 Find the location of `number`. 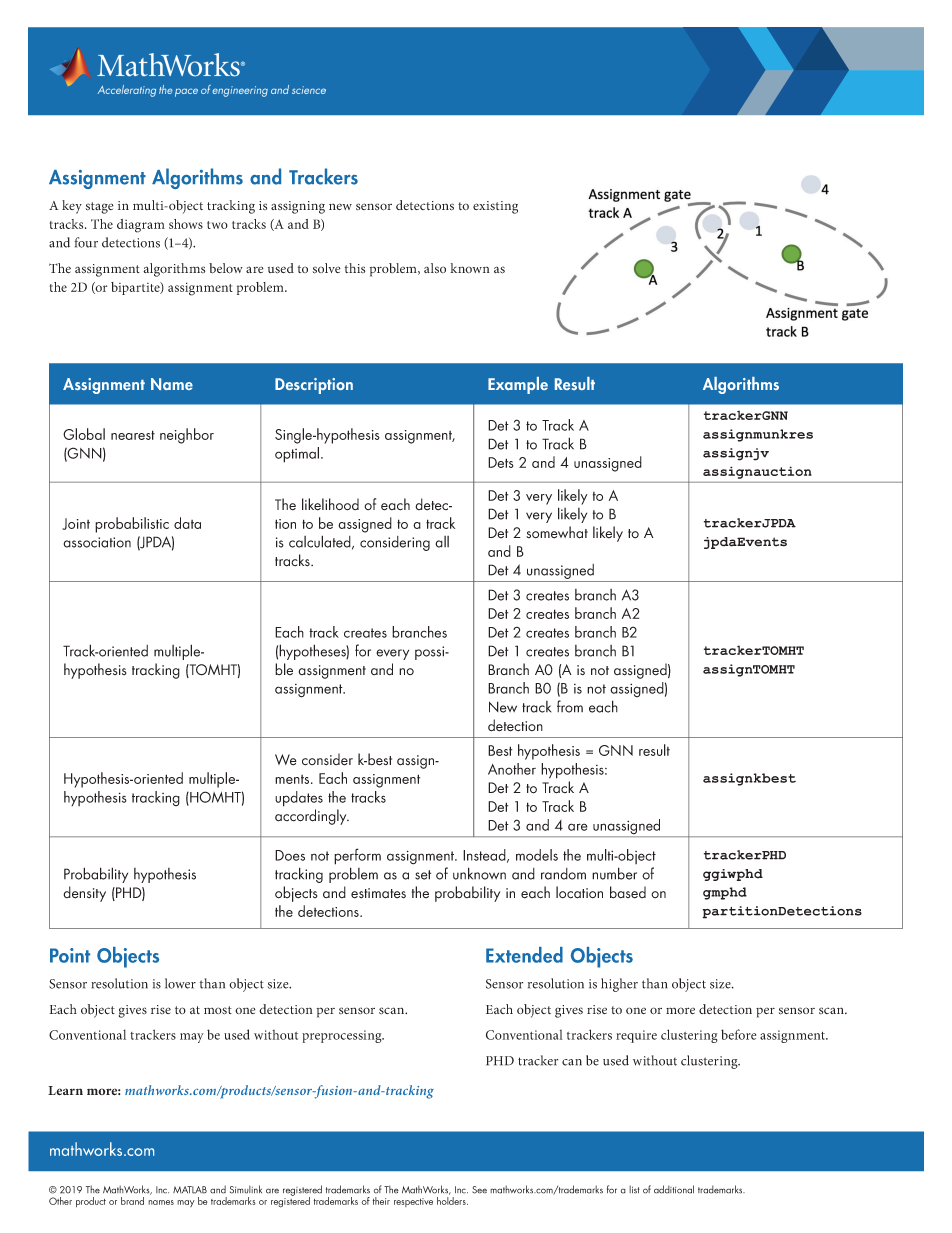

number is located at coordinates (614, 873).
